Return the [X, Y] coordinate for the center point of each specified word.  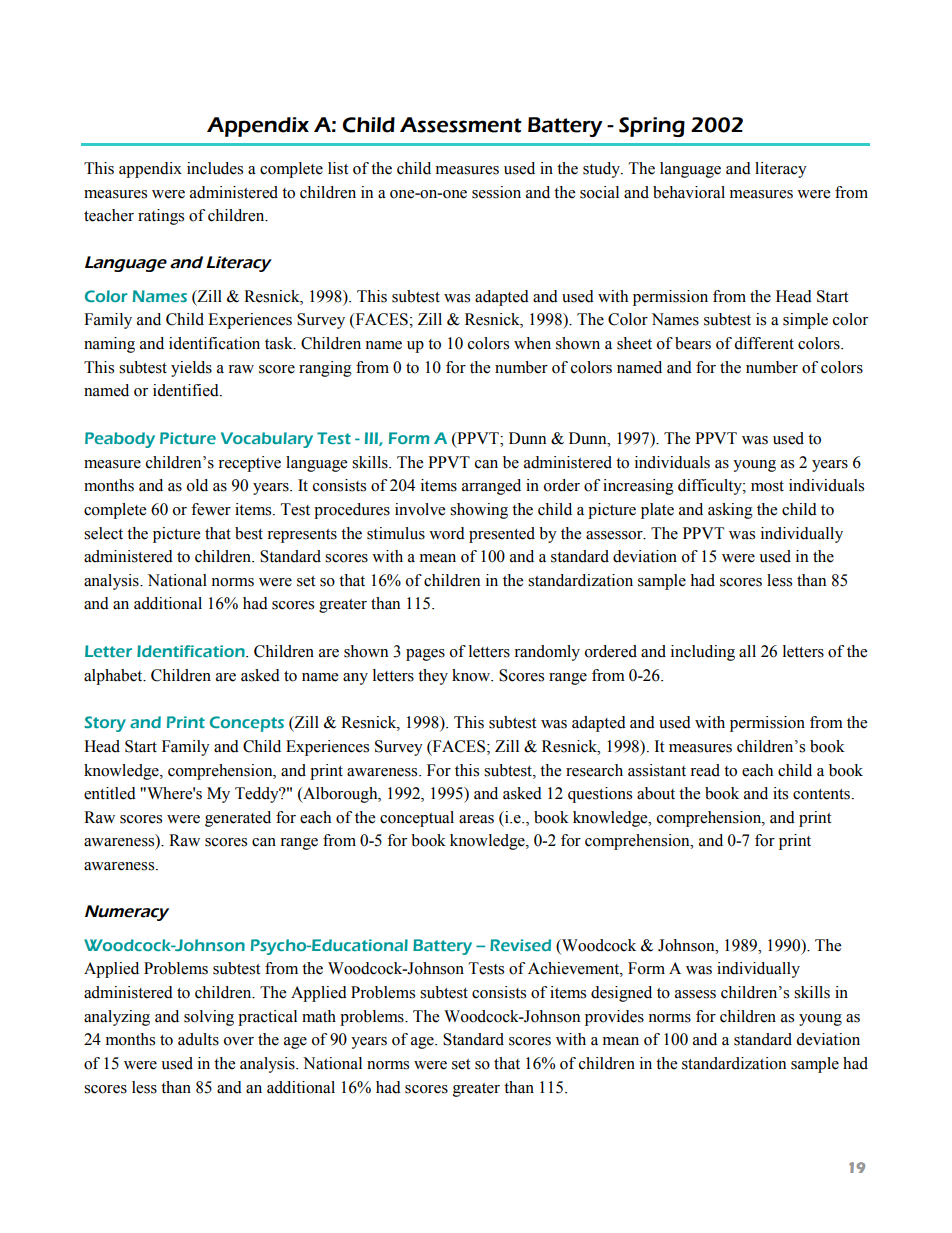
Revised [520, 945]
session [496, 192]
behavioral [689, 192]
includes [215, 168]
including [703, 653]
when [532, 343]
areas [476, 819]
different [764, 343]
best [249, 533]
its [780, 793]
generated [238, 819]
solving [209, 1018]
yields [191, 369]
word [447, 533]
